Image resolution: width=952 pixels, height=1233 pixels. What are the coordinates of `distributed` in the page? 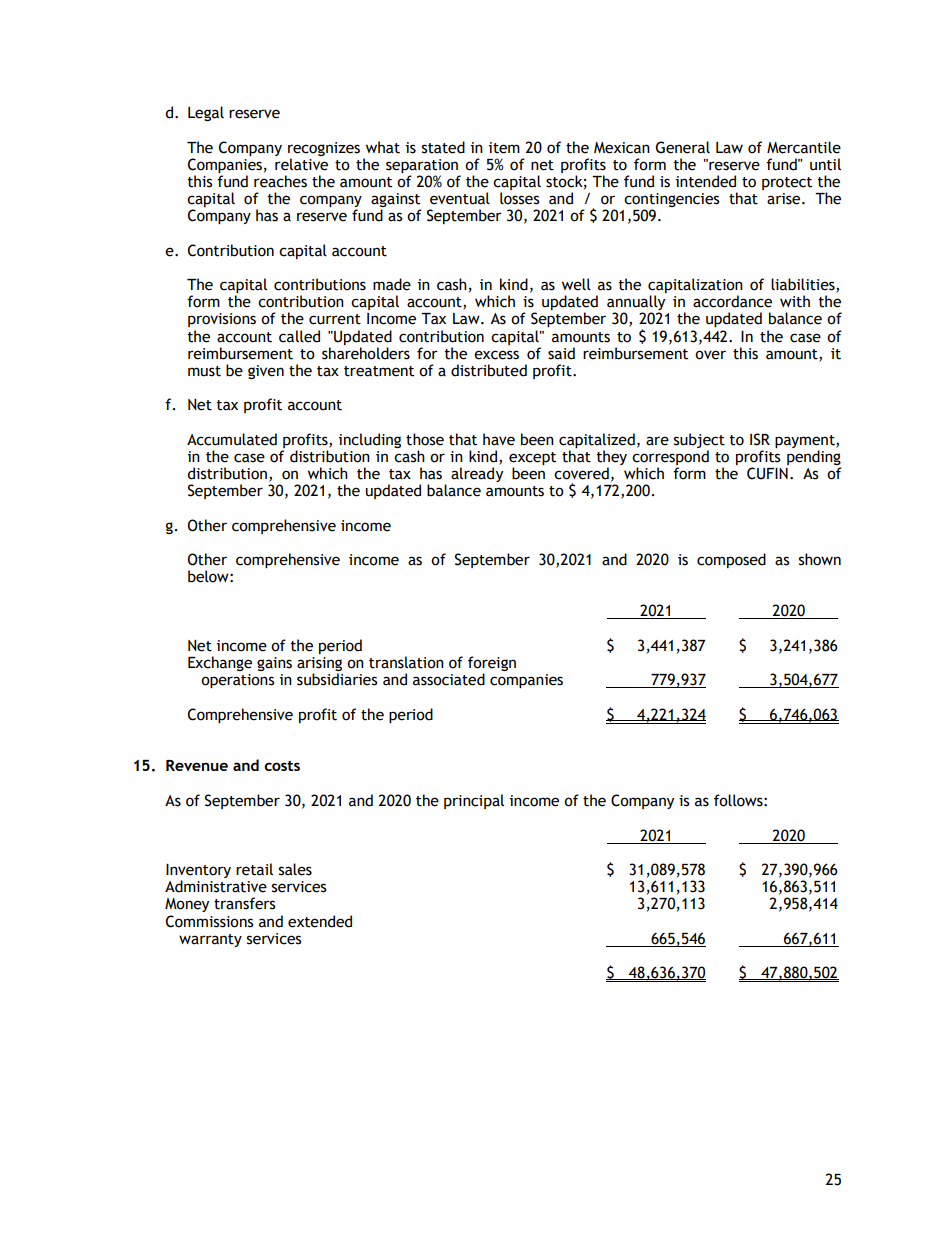 It's located at (489, 370).
